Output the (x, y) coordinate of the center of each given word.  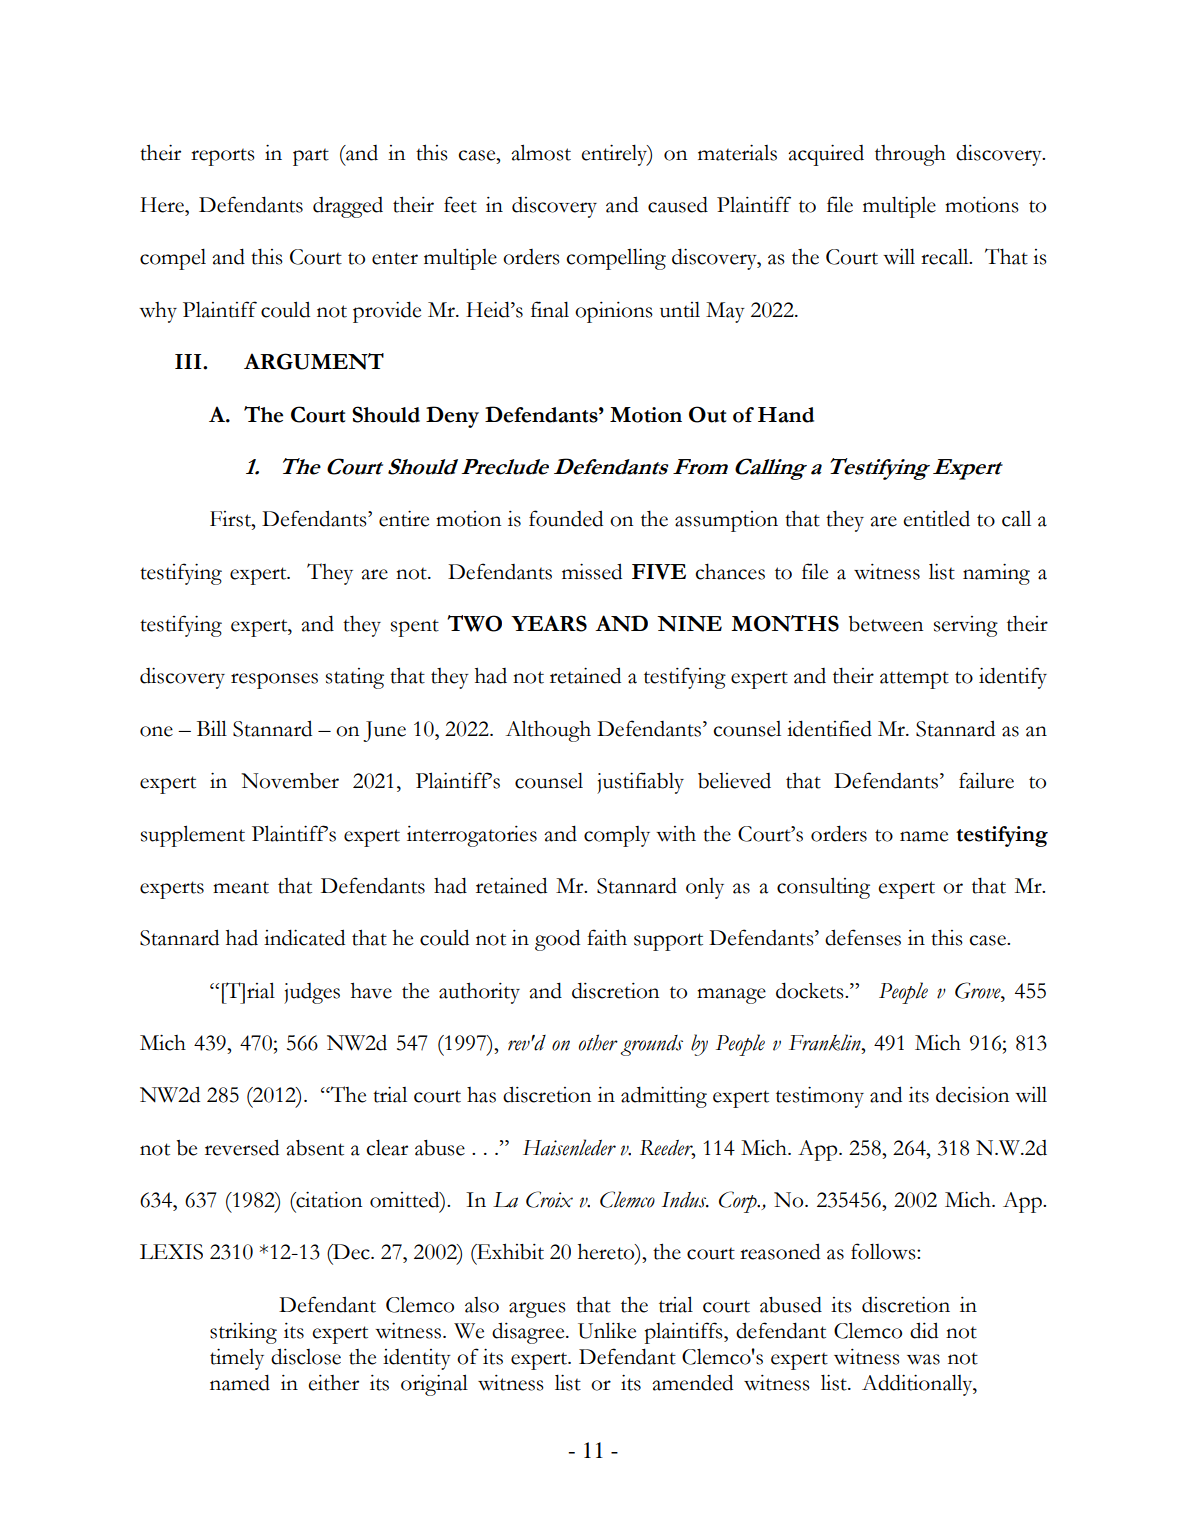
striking (243, 1333)
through (910, 155)
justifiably (640, 783)
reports (223, 157)
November (290, 781)
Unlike (607, 1330)
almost (541, 152)
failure (986, 780)
